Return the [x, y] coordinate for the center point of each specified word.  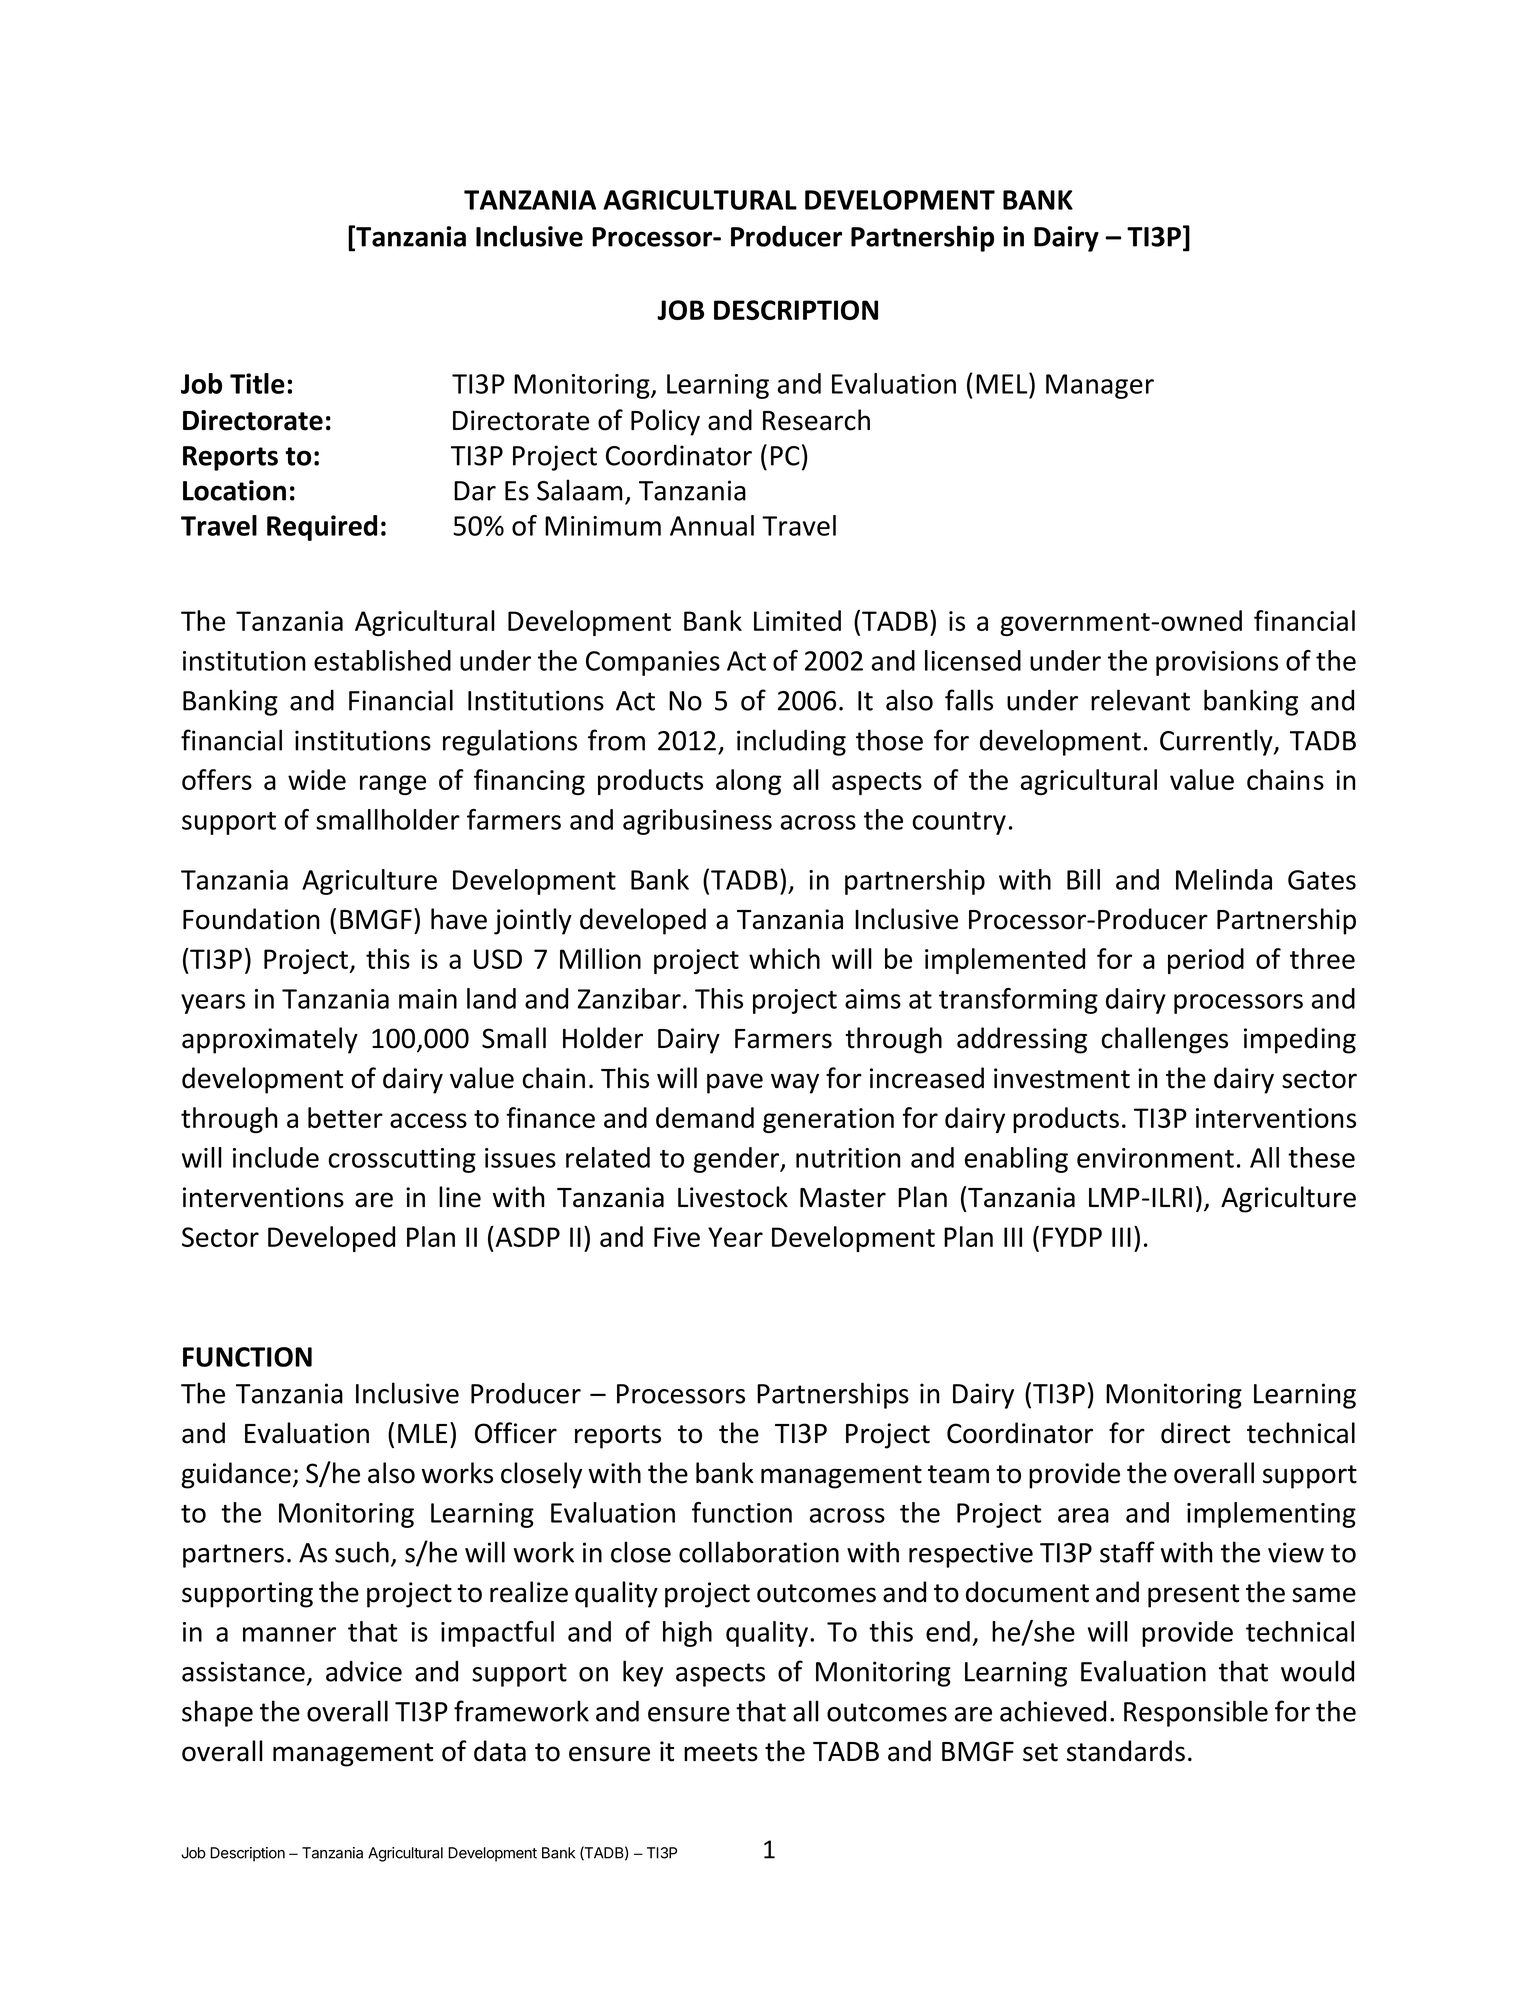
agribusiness [697, 822]
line [460, 1197]
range [393, 785]
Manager [1100, 386]
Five [677, 1237]
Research [816, 420]
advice [364, 1671]
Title [257, 383]
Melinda [1224, 879]
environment [1155, 1158]
